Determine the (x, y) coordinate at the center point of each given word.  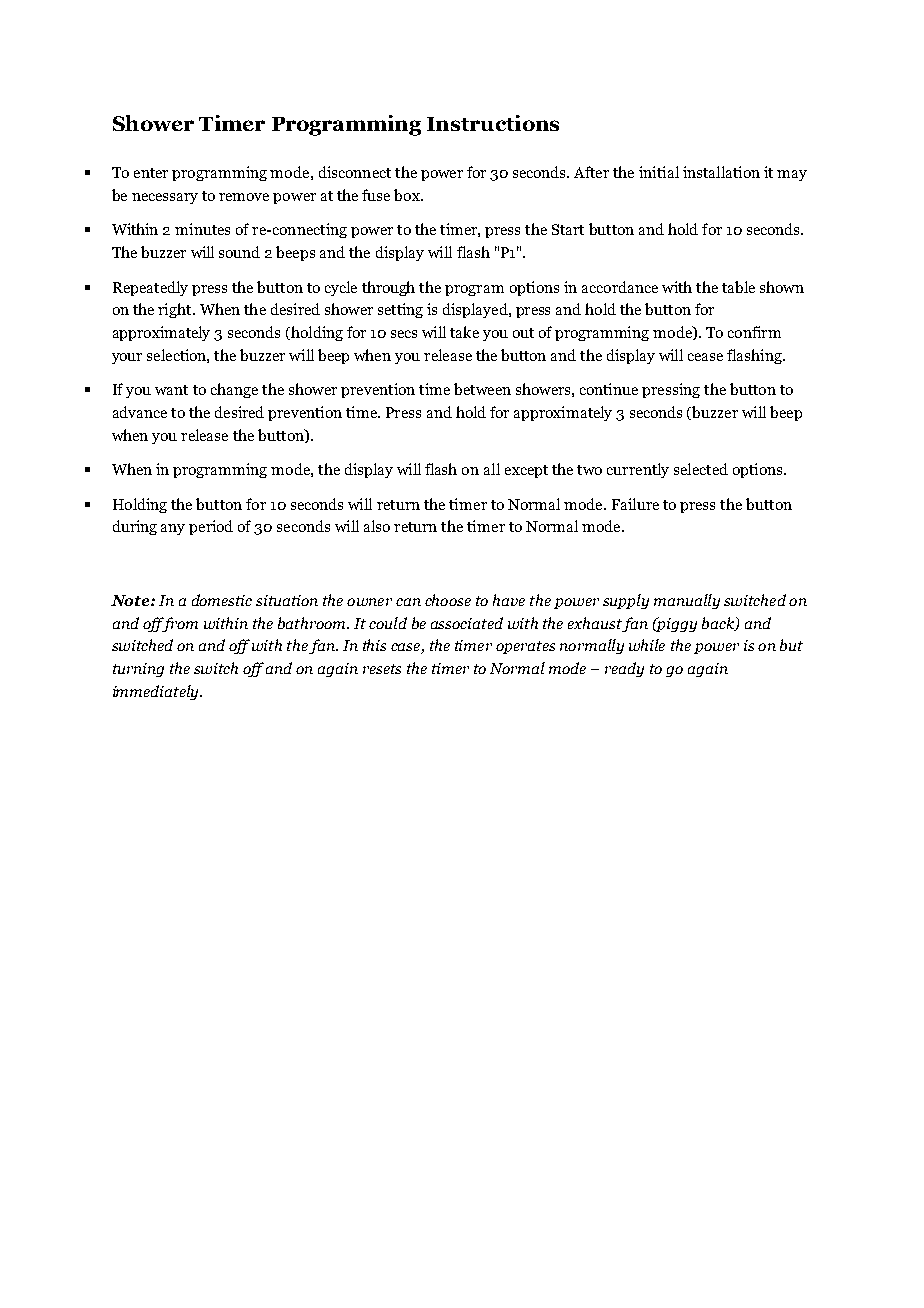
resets (382, 669)
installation (721, 172)
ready (624, 669)
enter (151, 173)
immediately (157, 692)
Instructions (493, 123)
